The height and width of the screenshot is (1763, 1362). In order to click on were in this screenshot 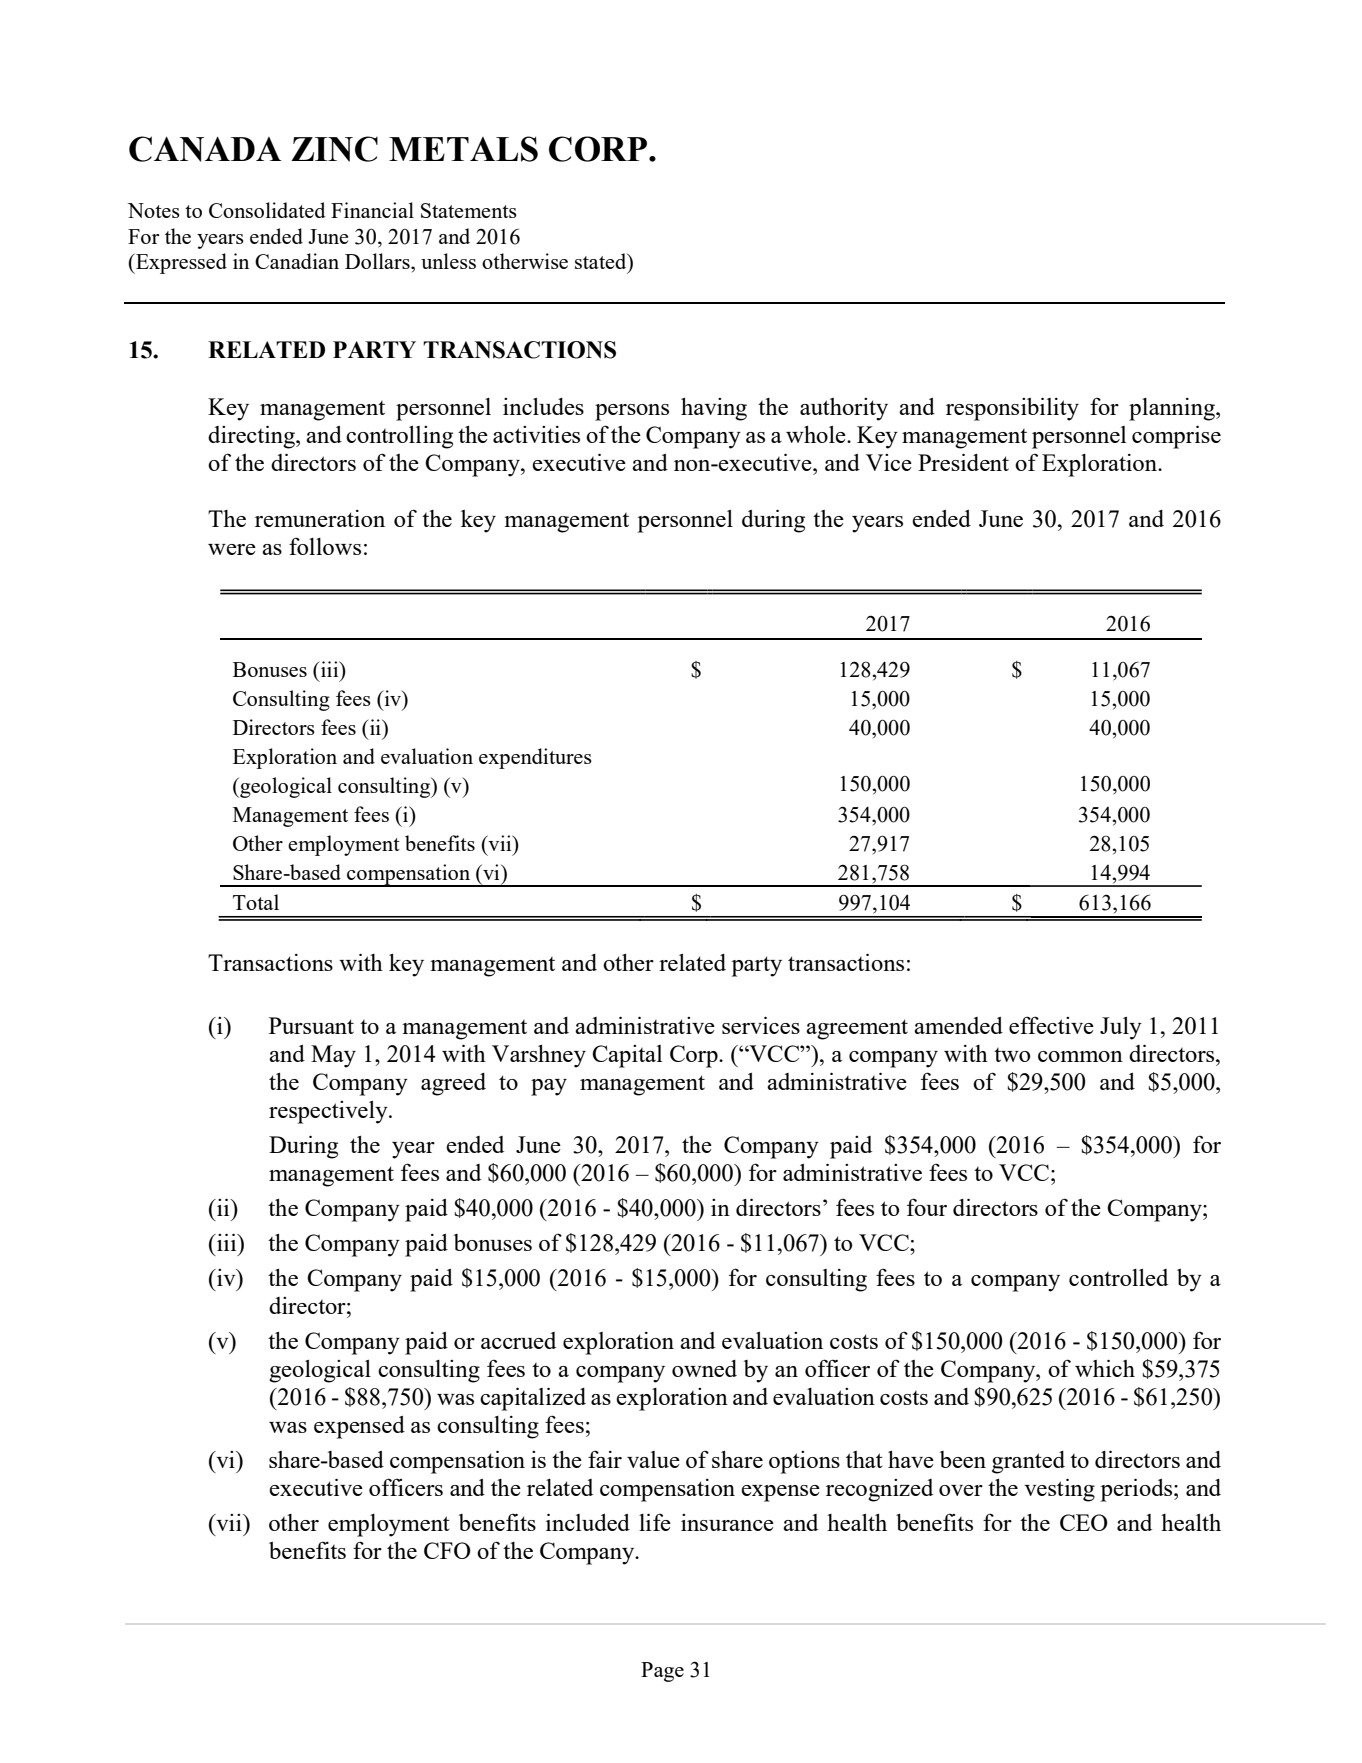, I will do `click(232, 549)`.
